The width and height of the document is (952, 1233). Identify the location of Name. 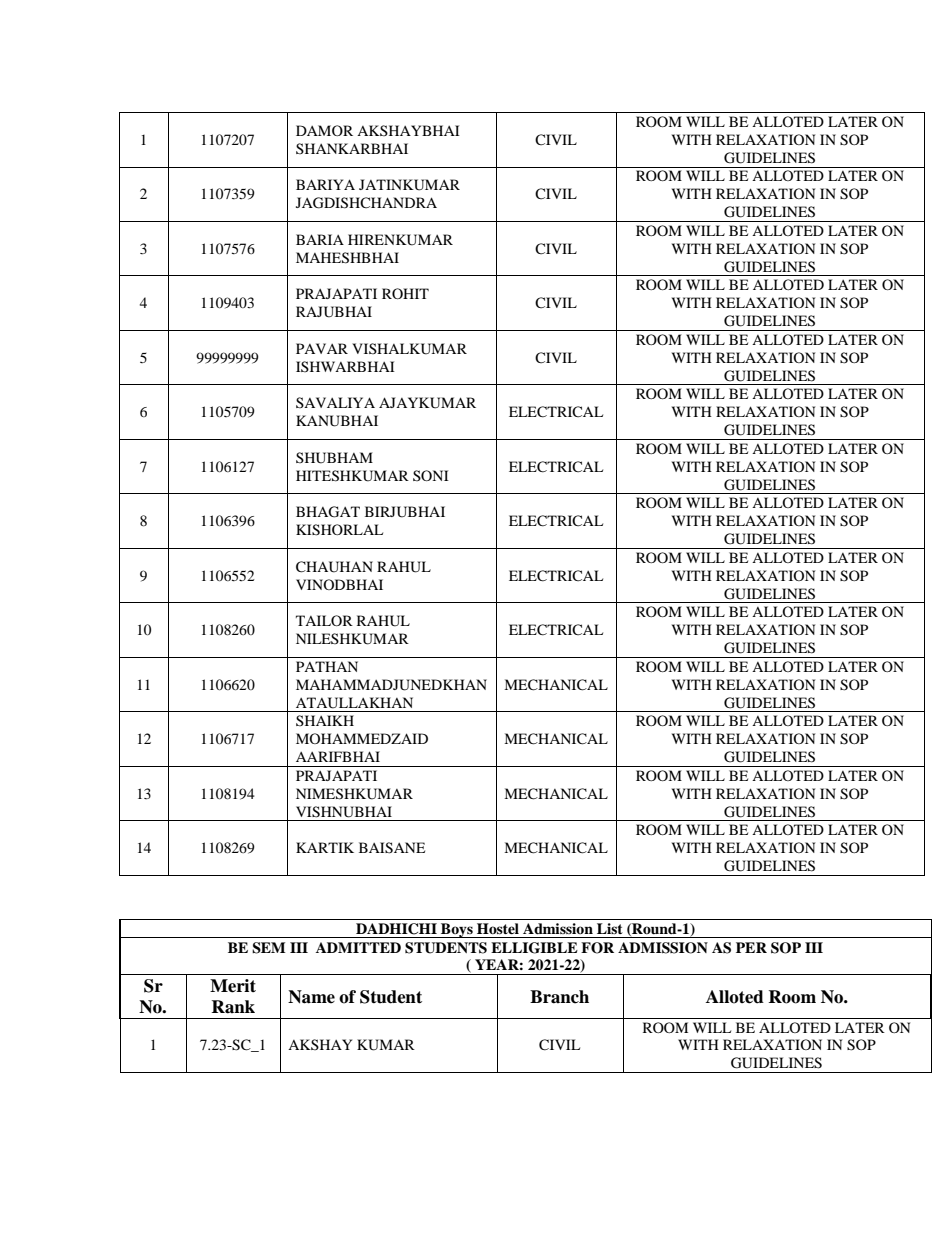
(311, 997).
